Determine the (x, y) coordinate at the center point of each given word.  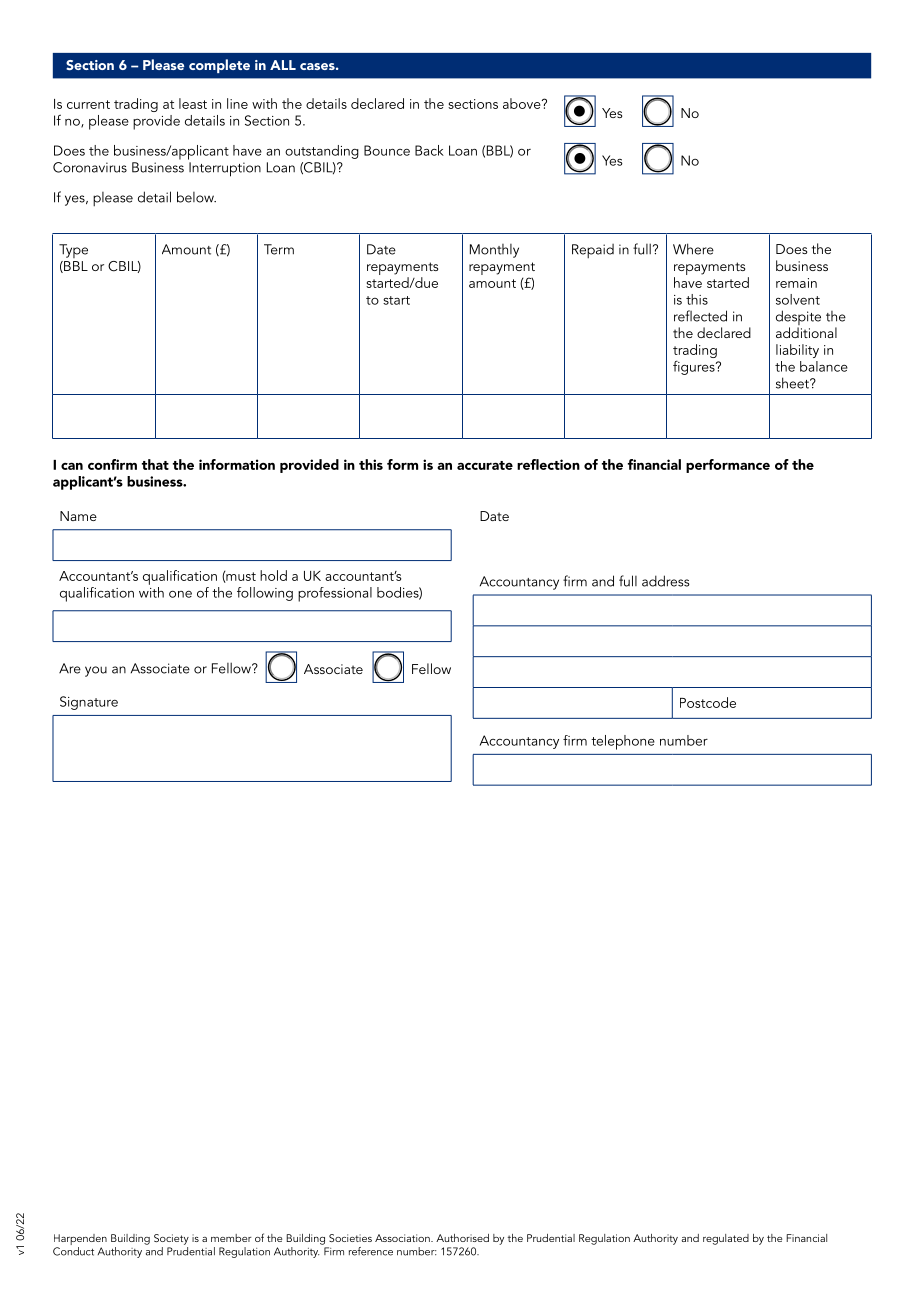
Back (429, 150)
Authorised (462, 1238)
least (193, 103)
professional (335, 594)
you (96, 671)
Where (693, 249)
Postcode (708, 702)
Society (171, 1239)
